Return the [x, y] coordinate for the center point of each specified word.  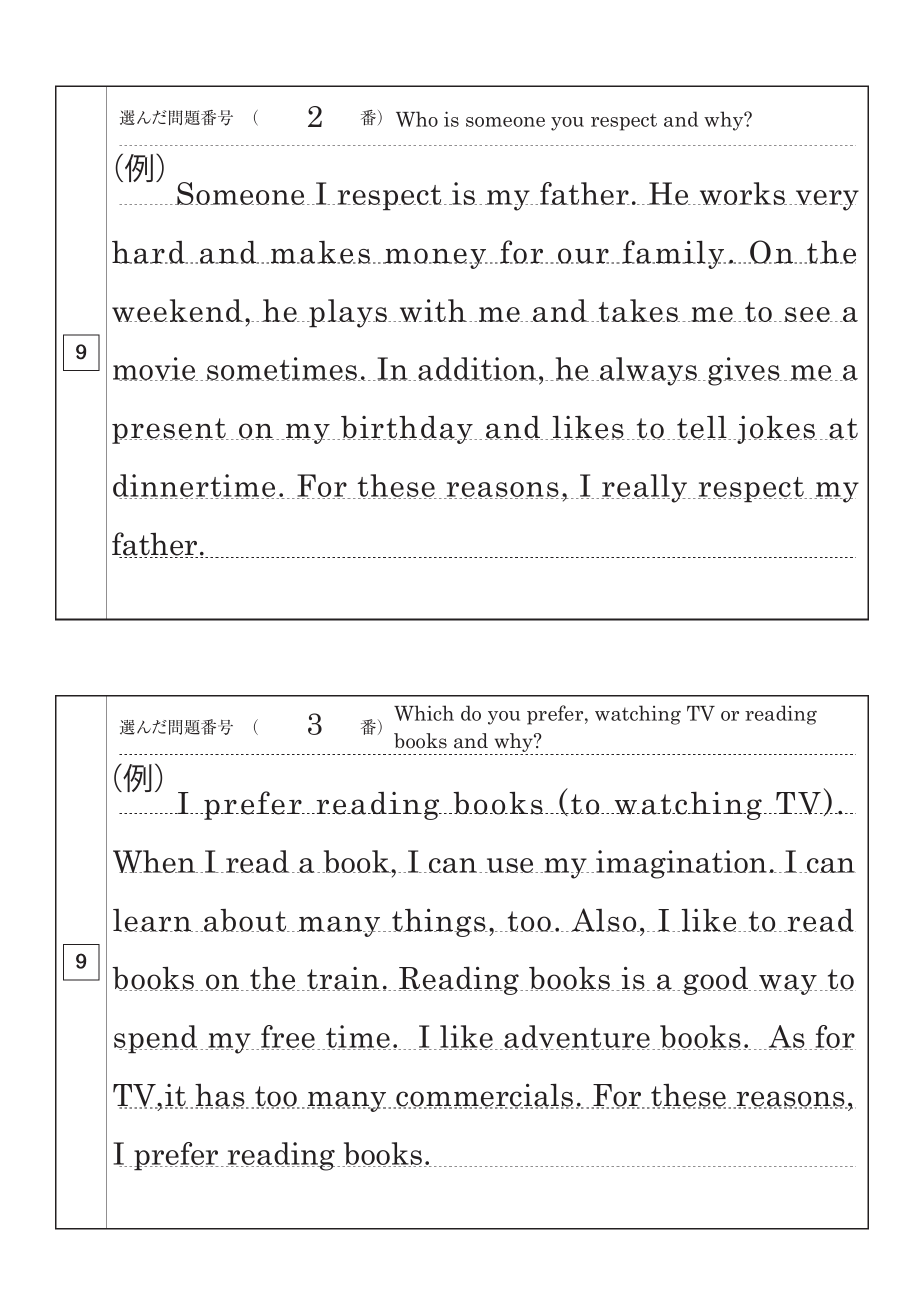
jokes [777, 429]
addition [478, 369]
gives [745, 371]
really [645, 488]
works [742, 193]
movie [155, 369]
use [510, 865]
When [155, 861]
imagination [681, 864]
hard [149, 252]
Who [417, 119]
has [221, 1096]
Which [424, 713]
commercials [484, 1096]
